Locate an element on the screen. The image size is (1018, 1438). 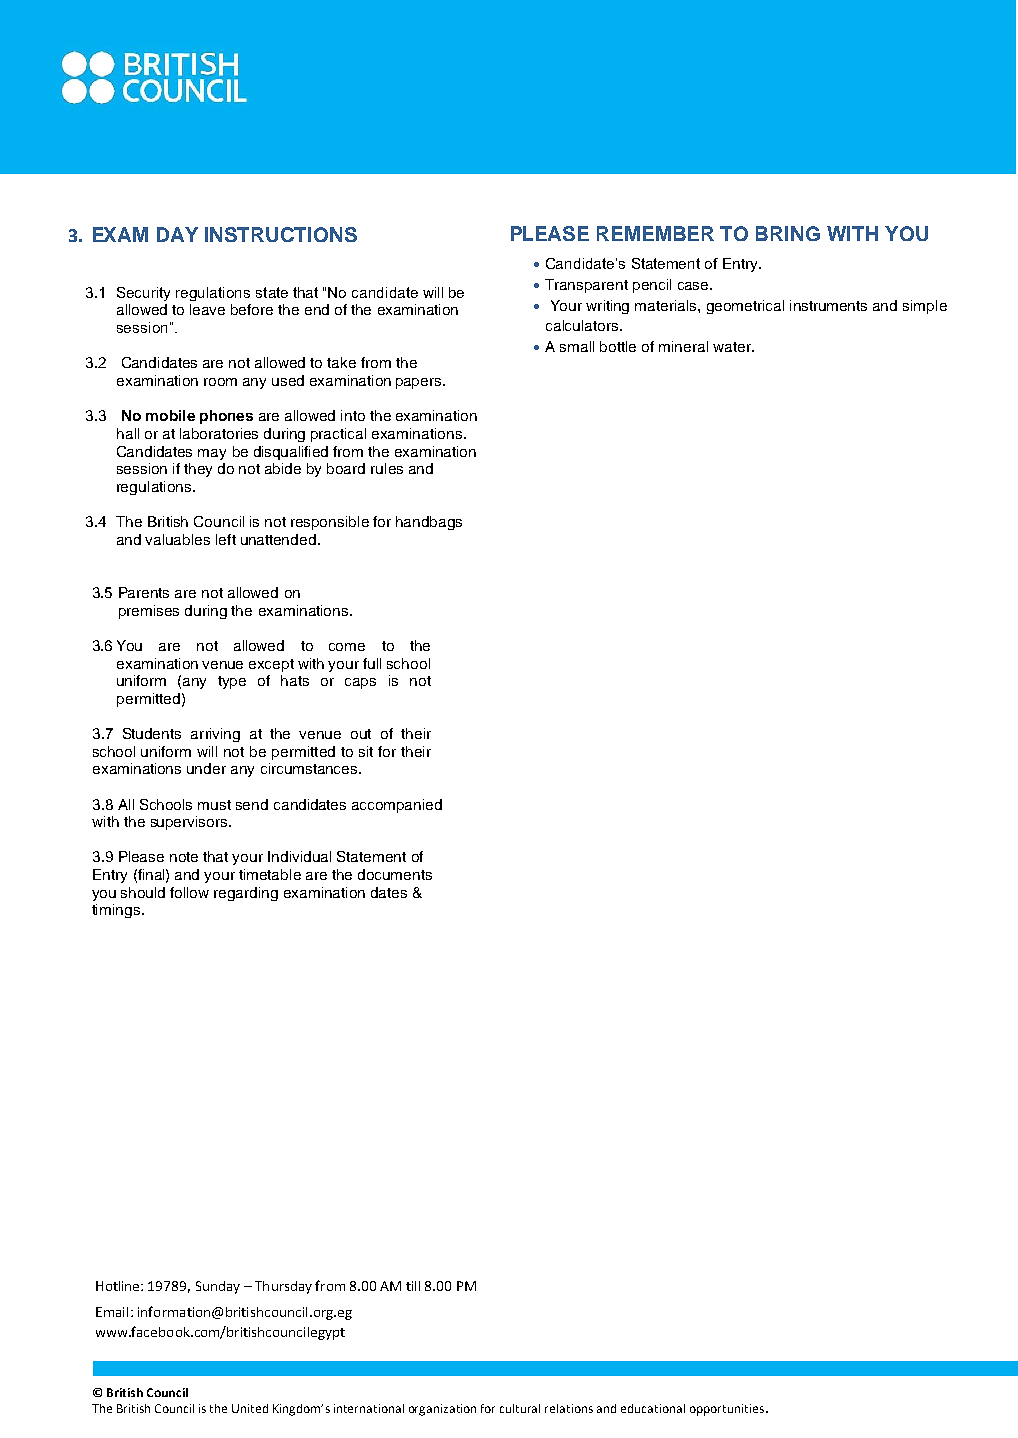
Transparent is located at coordinates (586, 286).
